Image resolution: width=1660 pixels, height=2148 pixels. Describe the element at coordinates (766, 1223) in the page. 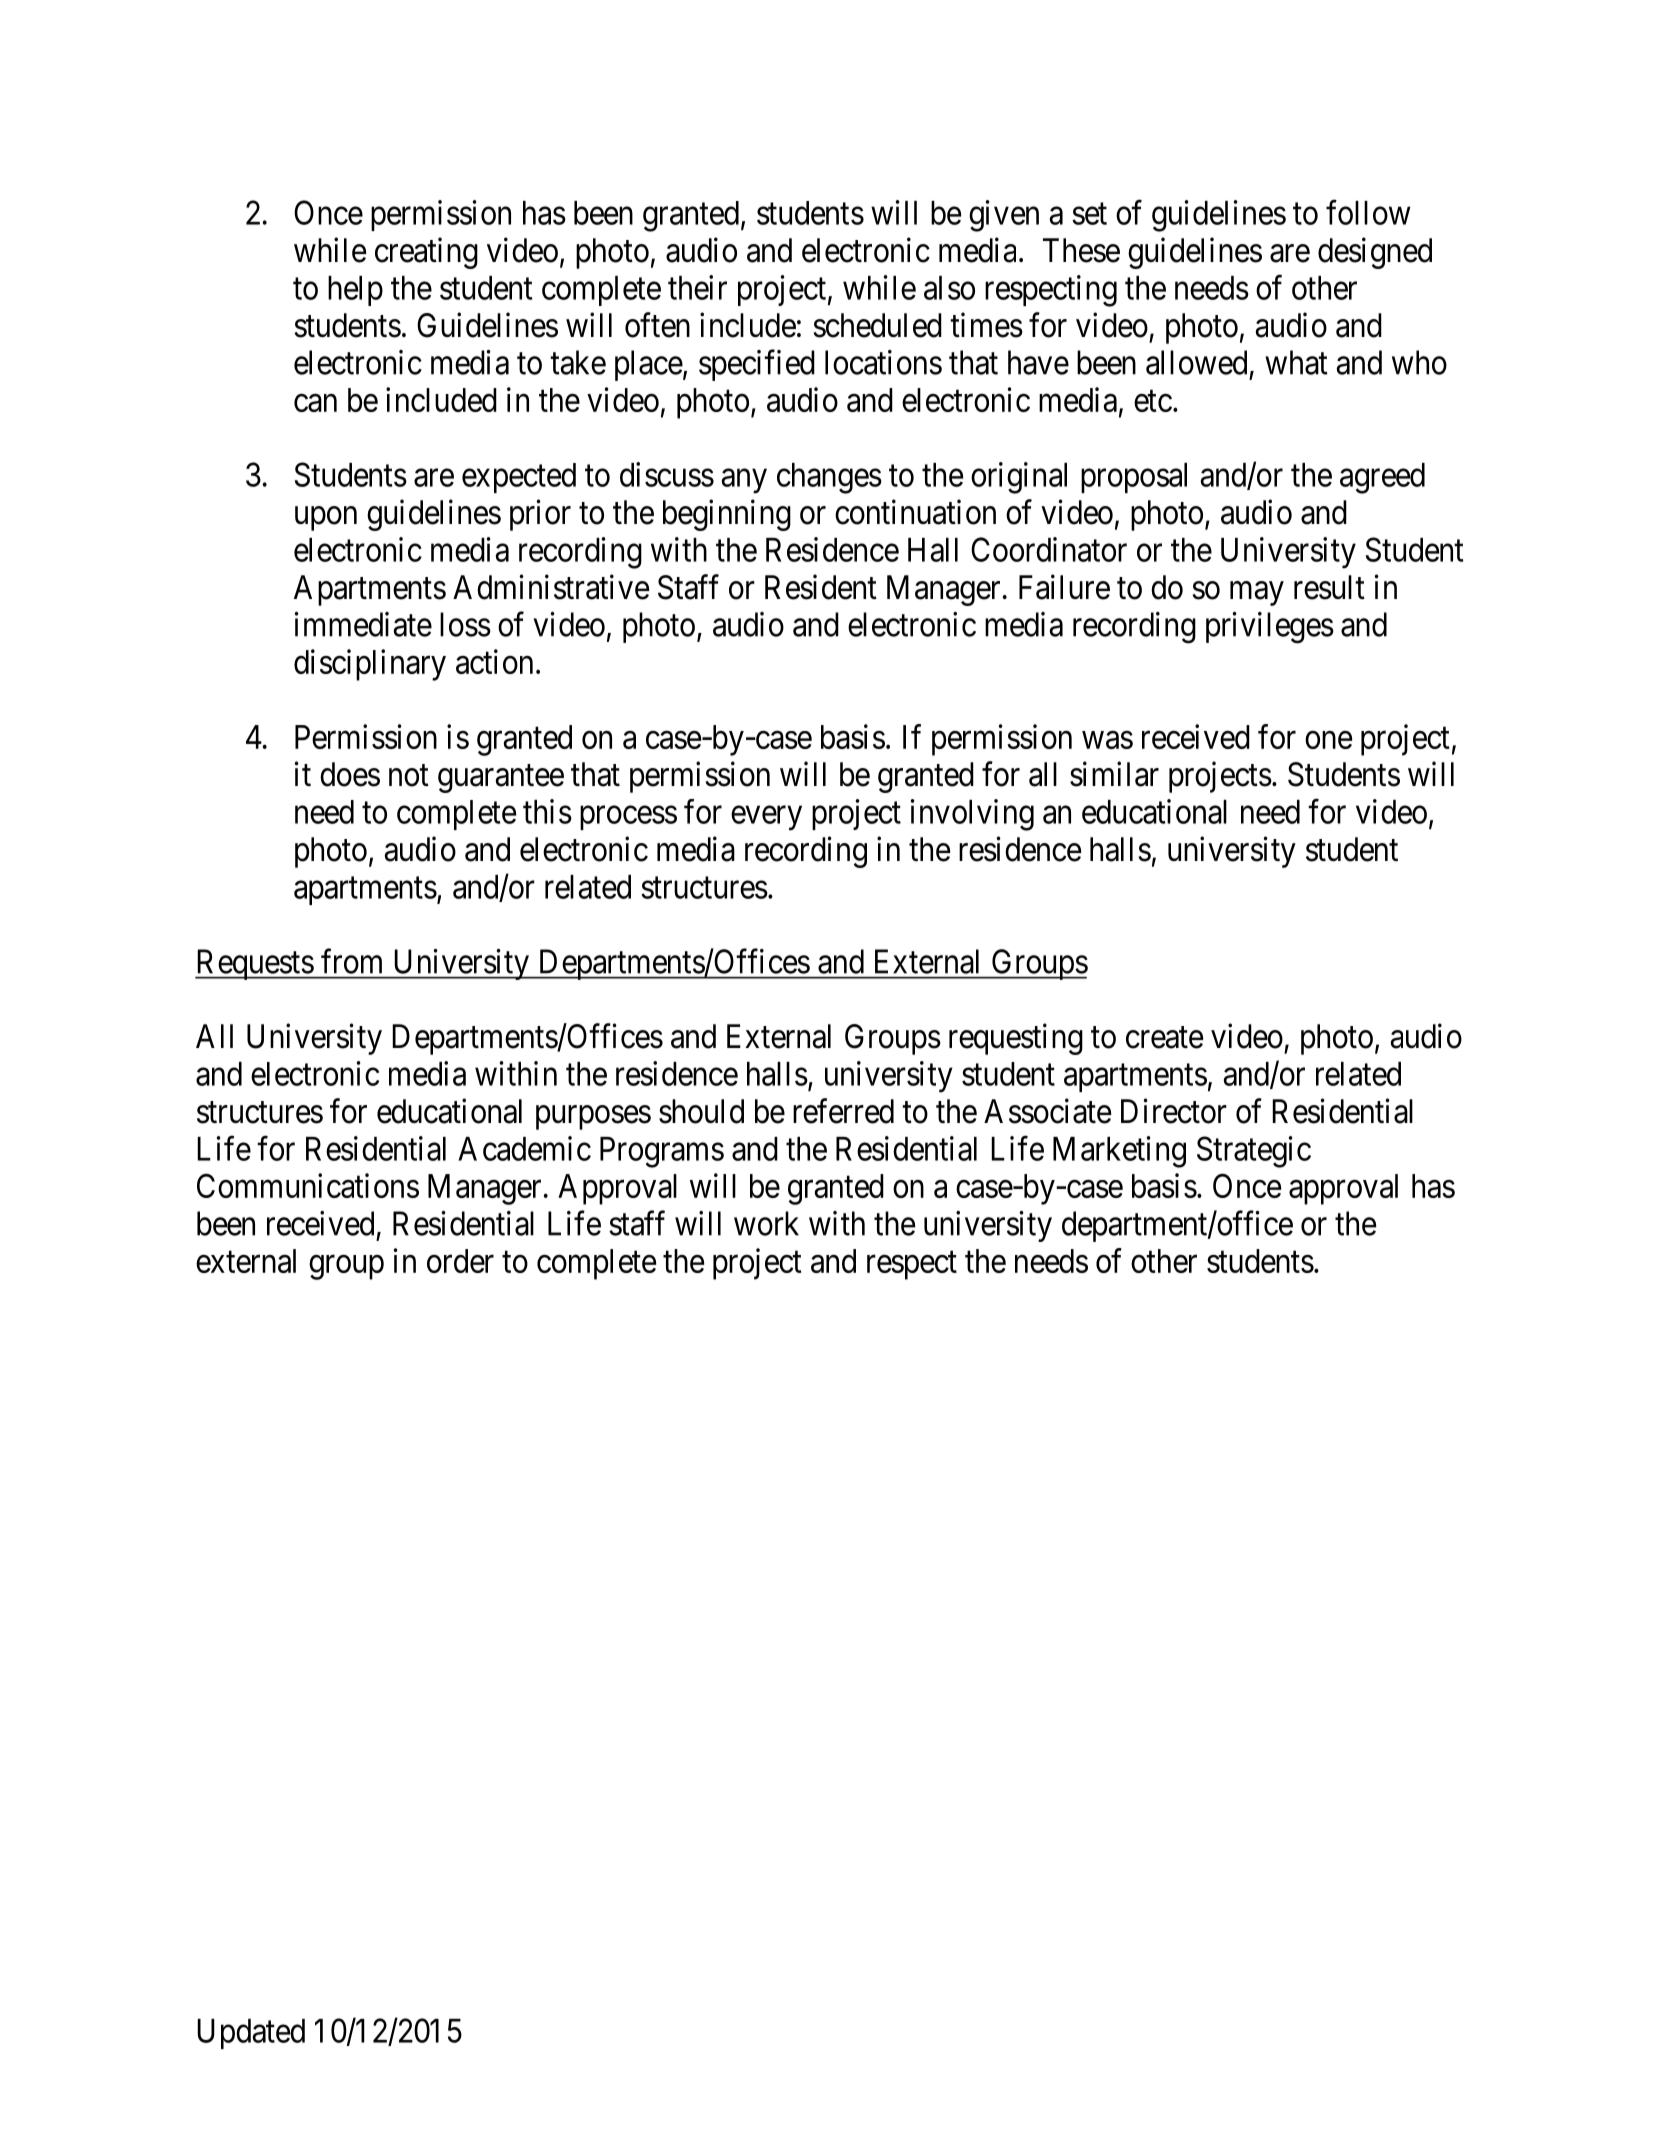

I see `work` at that location.
